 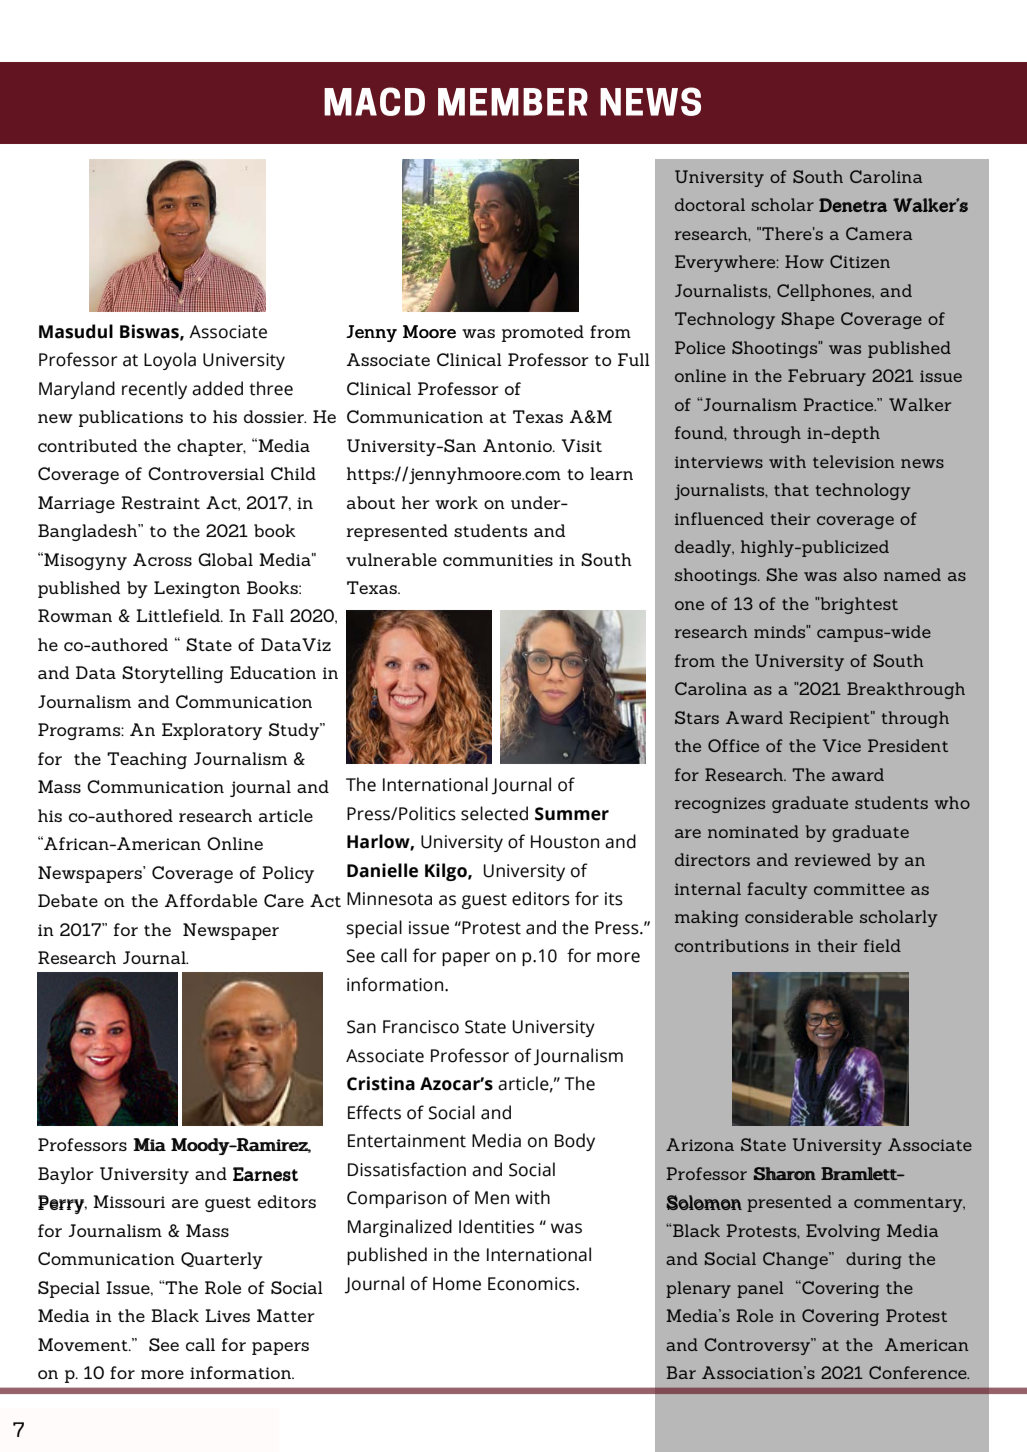 What do you see at coordinates (879, 233) in the screenshot?
I see `Camera` at bounding box center [879, 233].
